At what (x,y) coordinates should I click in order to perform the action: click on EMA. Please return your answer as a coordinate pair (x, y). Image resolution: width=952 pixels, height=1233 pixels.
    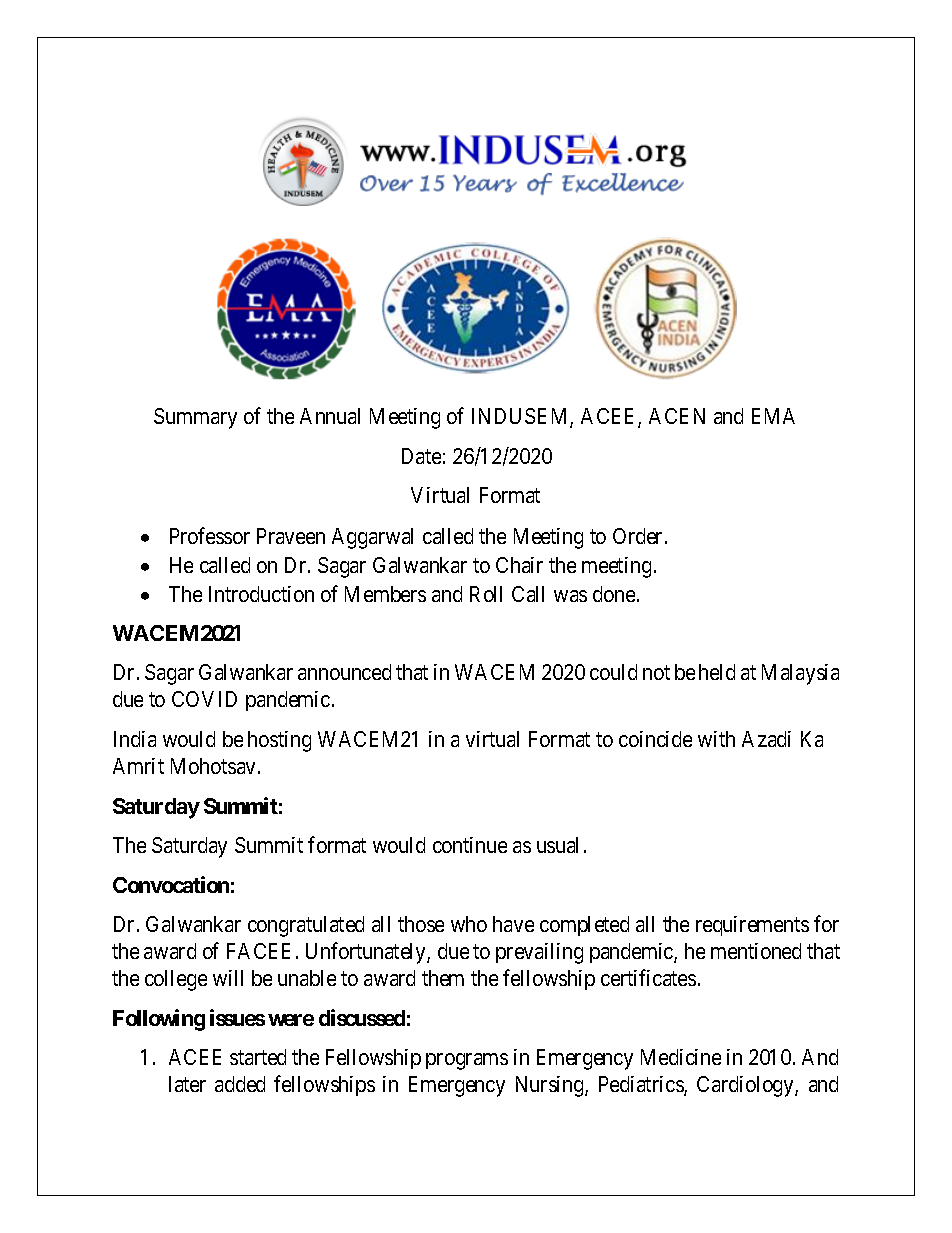
    Looking at the image, I should click on (773, 416).
